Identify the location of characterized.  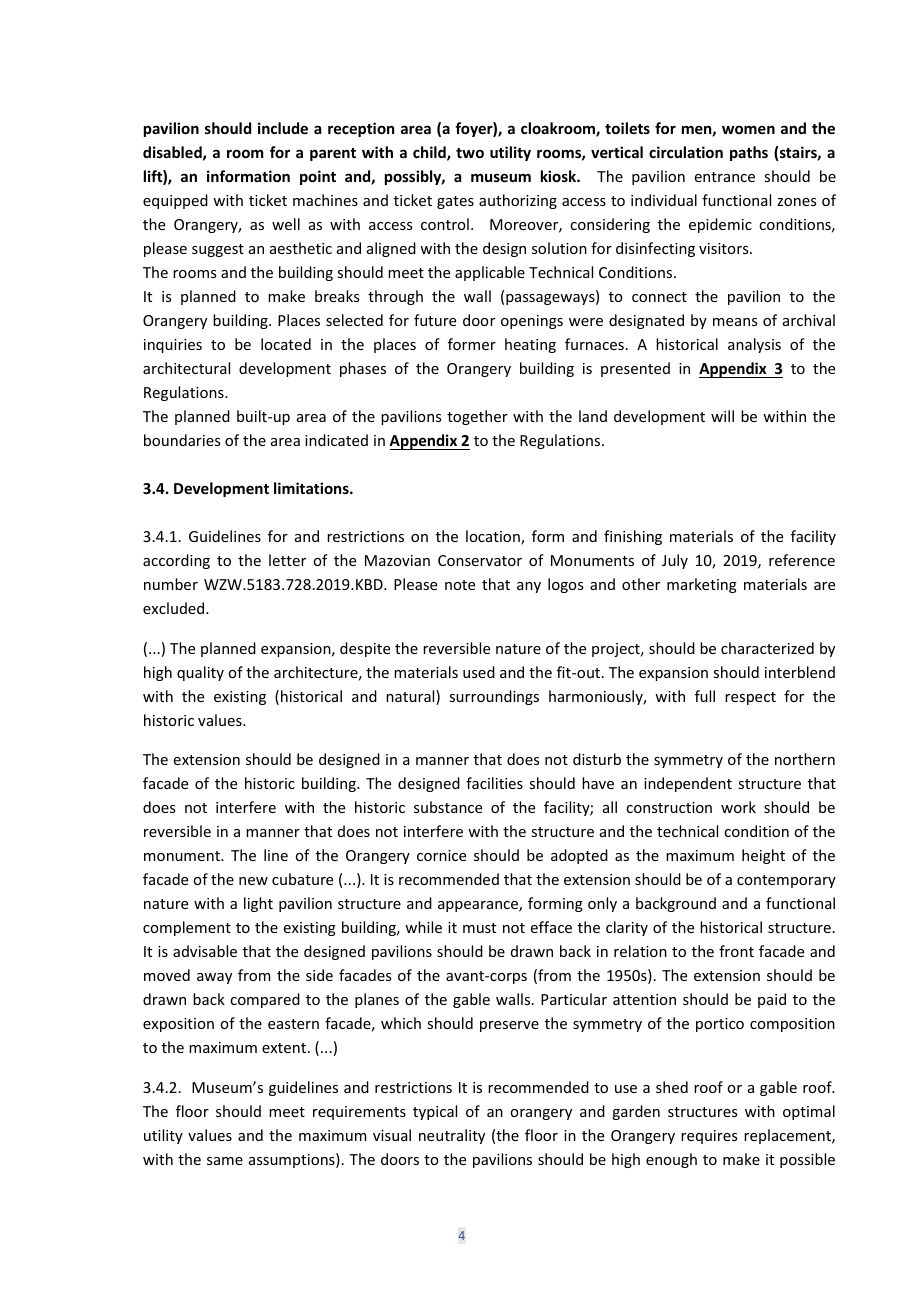
(767, 648).
